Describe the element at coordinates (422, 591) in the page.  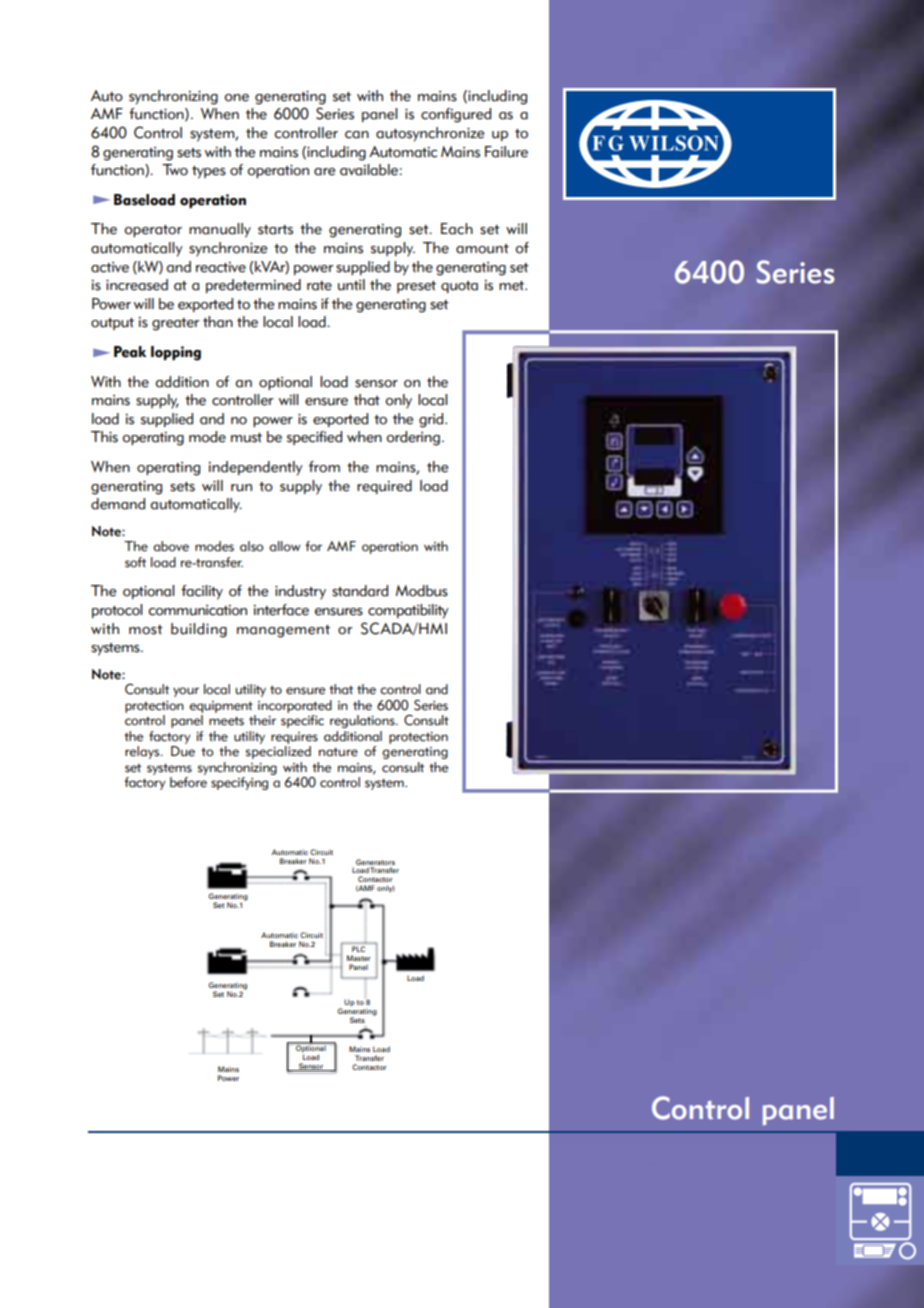
I see `Modbus` at that location.
